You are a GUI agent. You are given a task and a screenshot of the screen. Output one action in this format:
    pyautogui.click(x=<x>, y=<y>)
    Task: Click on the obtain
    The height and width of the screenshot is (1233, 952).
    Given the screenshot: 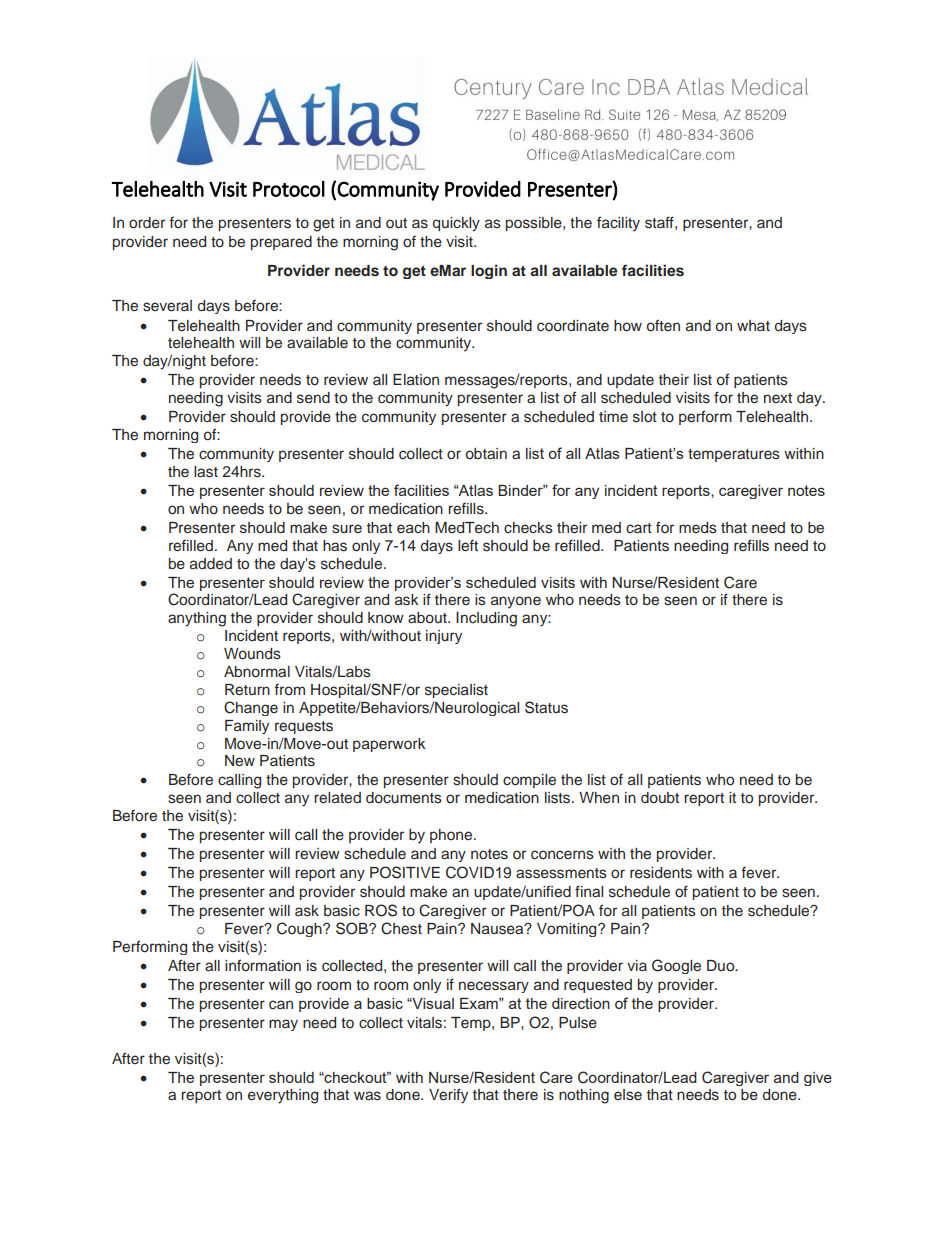 What is the action you would take?
    pyautogui.click(x=486, y=453)
